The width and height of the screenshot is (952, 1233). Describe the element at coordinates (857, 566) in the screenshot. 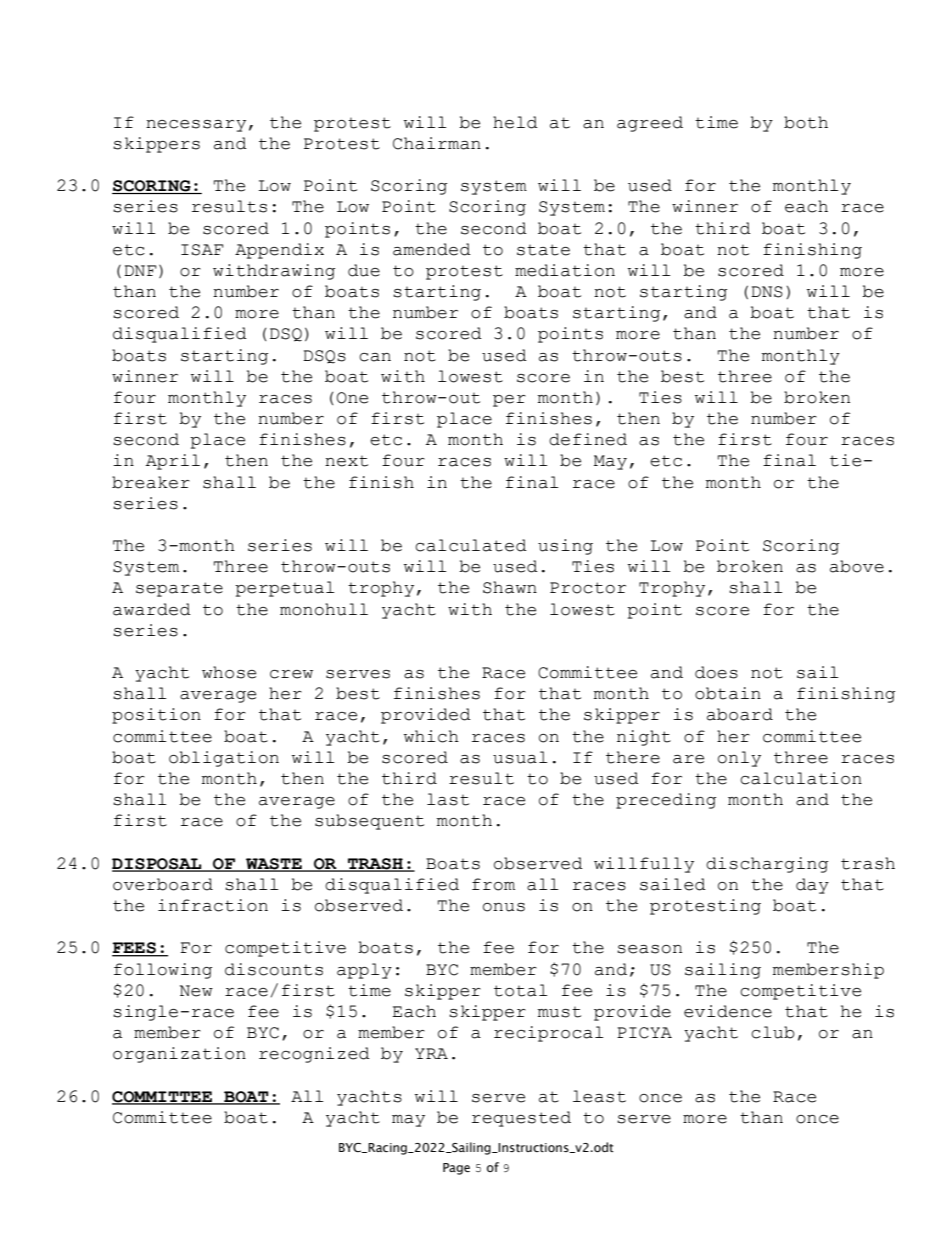

I see `above` at that location.
